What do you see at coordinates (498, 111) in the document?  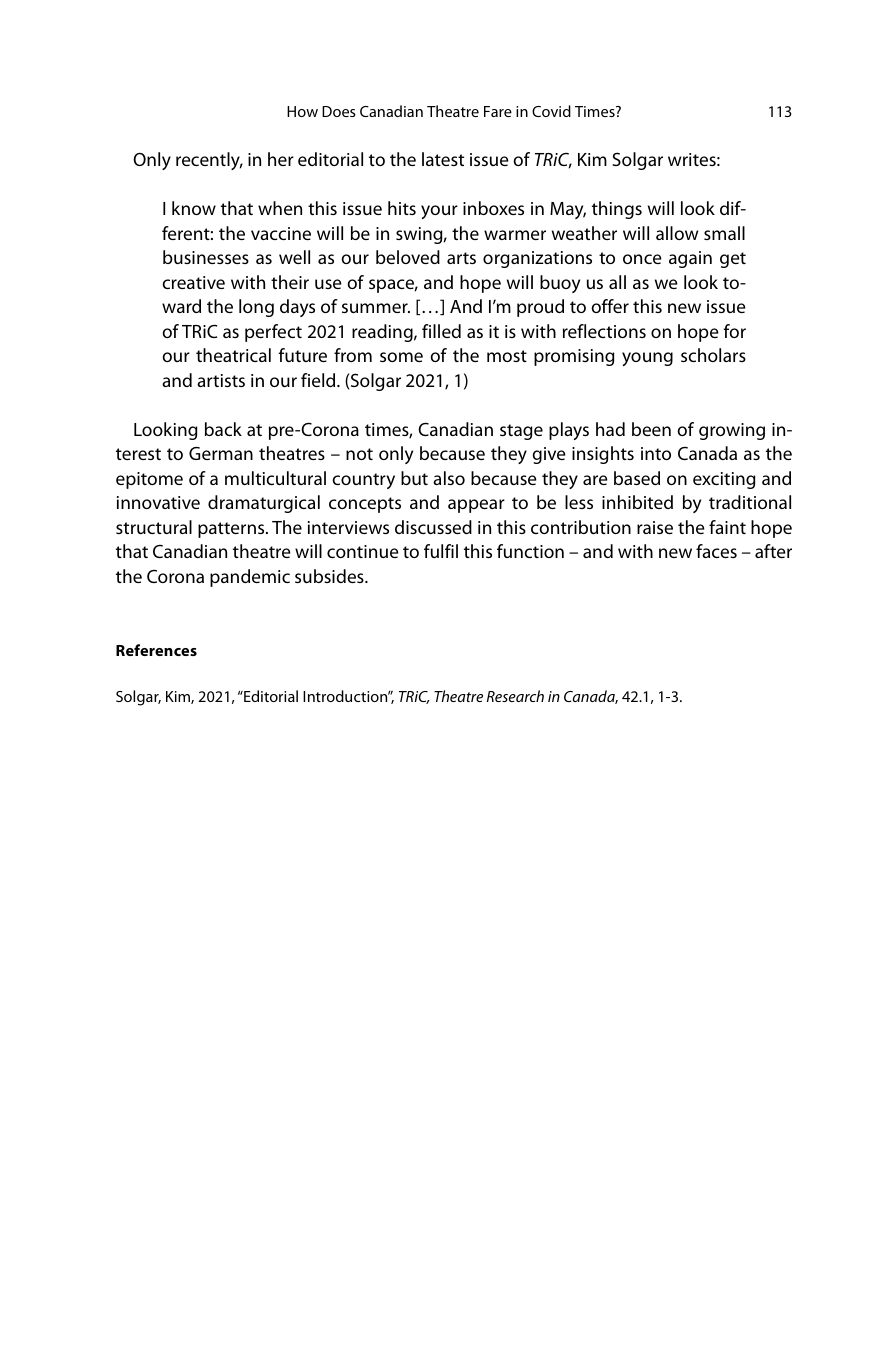 I see `Fare` at bounding box center [498, 111].
